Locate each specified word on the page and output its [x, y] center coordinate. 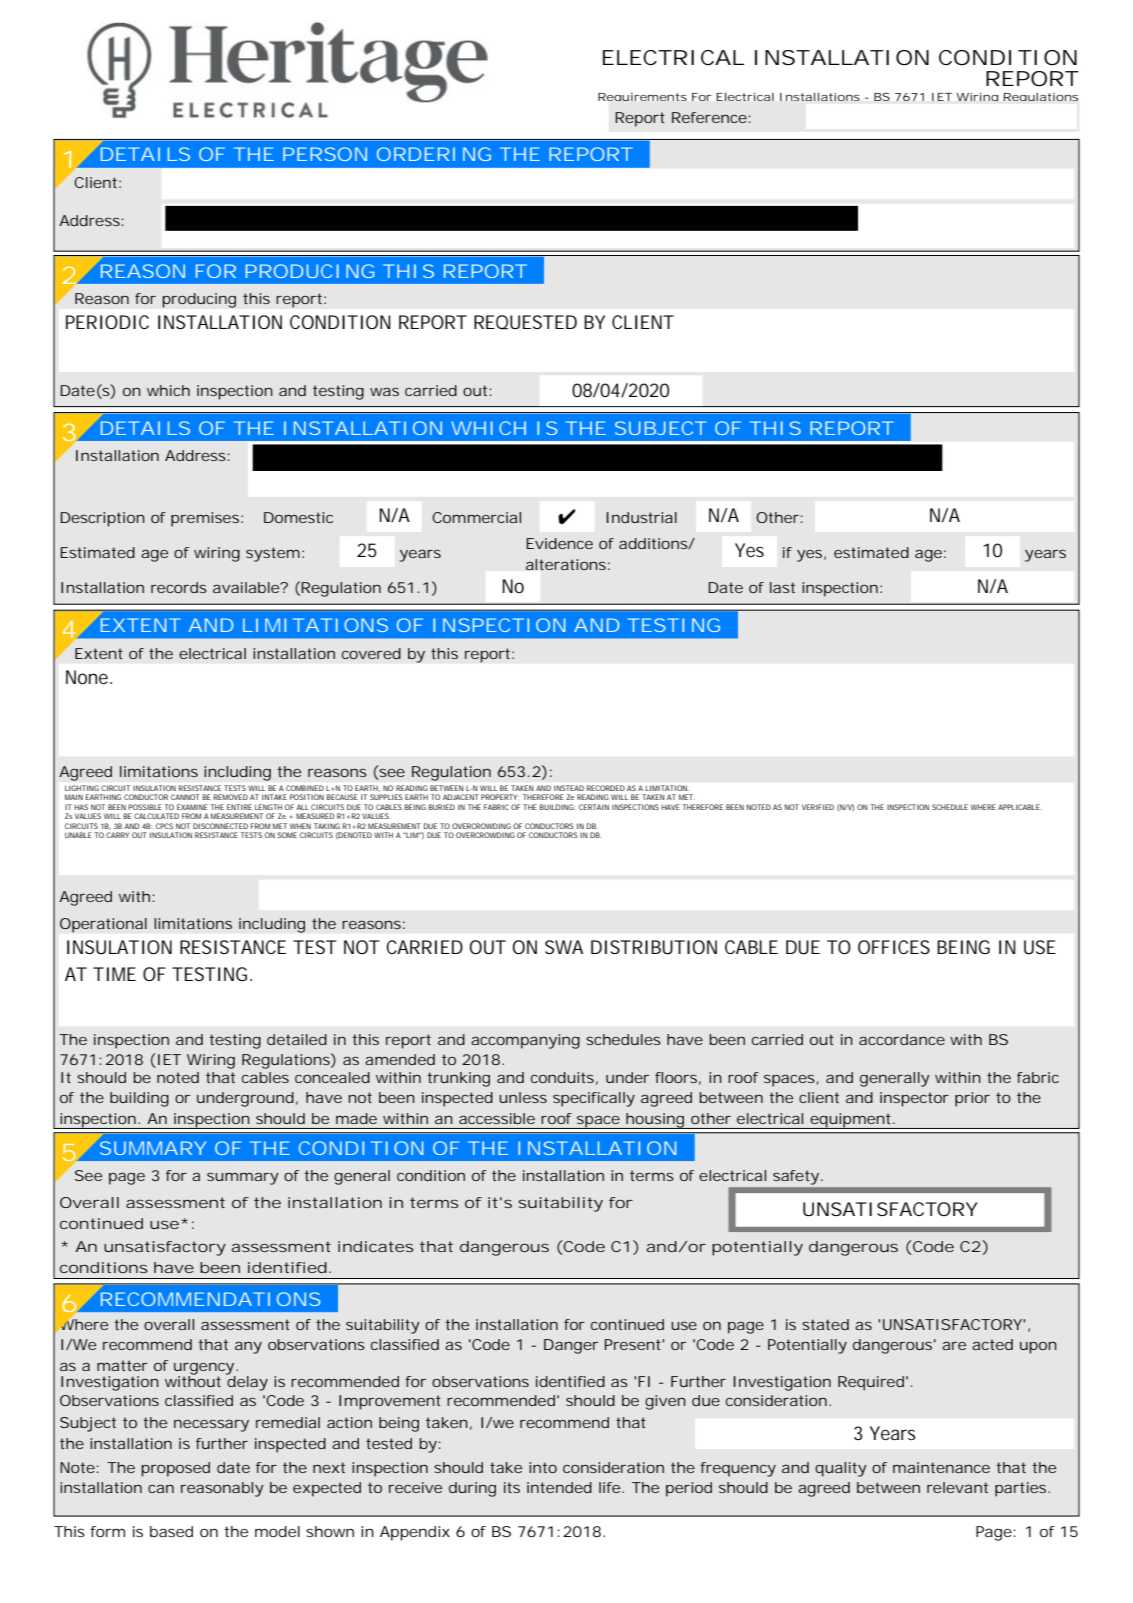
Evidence [559, 543]
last [782, 587]
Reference [709, 117]
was [384, 391]
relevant [957, 1487]
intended [559, 1487]
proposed [175, 1469]
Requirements [642, 97]
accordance [902, 1039]
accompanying [525, 1041]
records [179, 587]
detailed [297, 1039]
